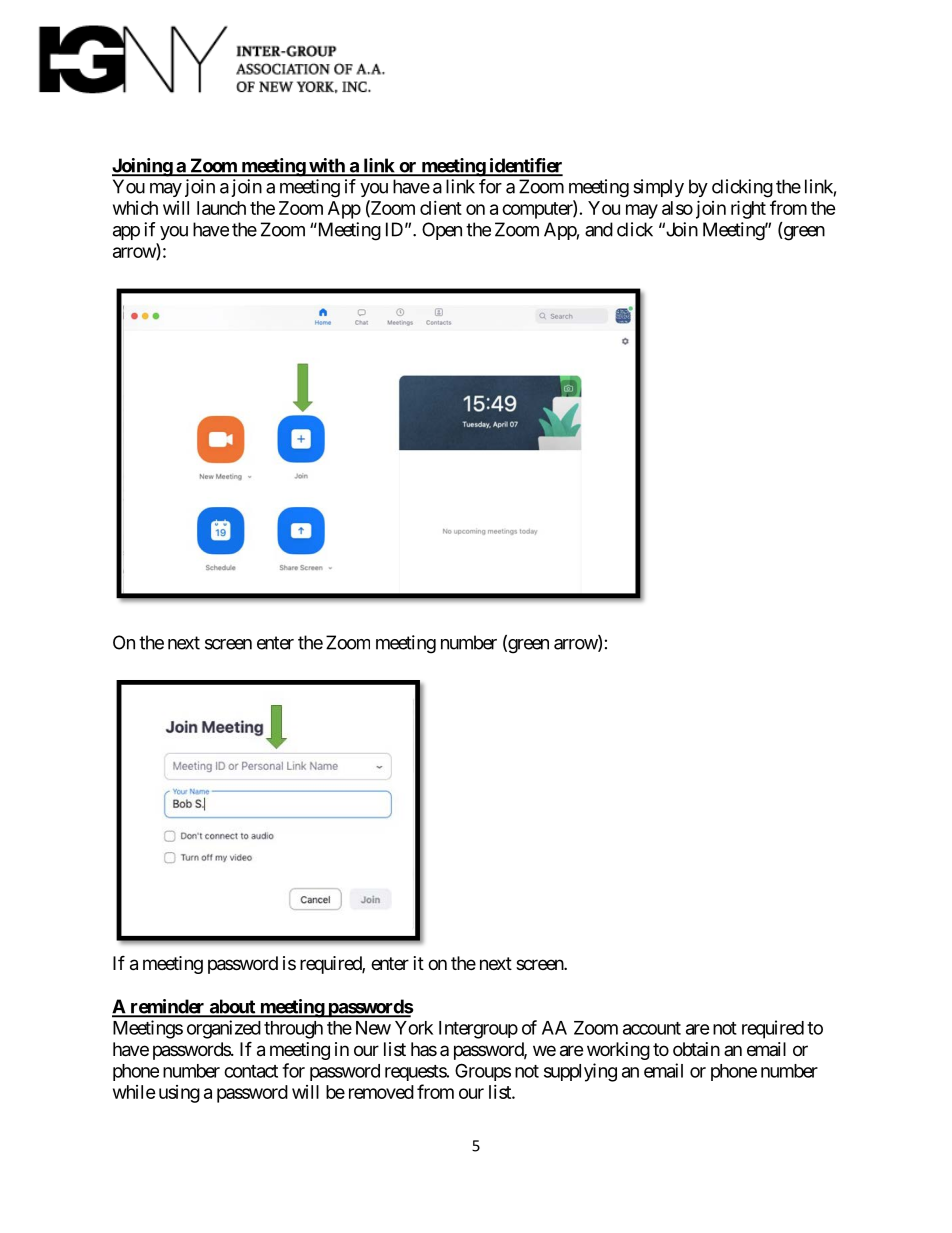 The height and width of the screenshot is (1233, 952). I want to click on obtain, so click(696, 1049).
